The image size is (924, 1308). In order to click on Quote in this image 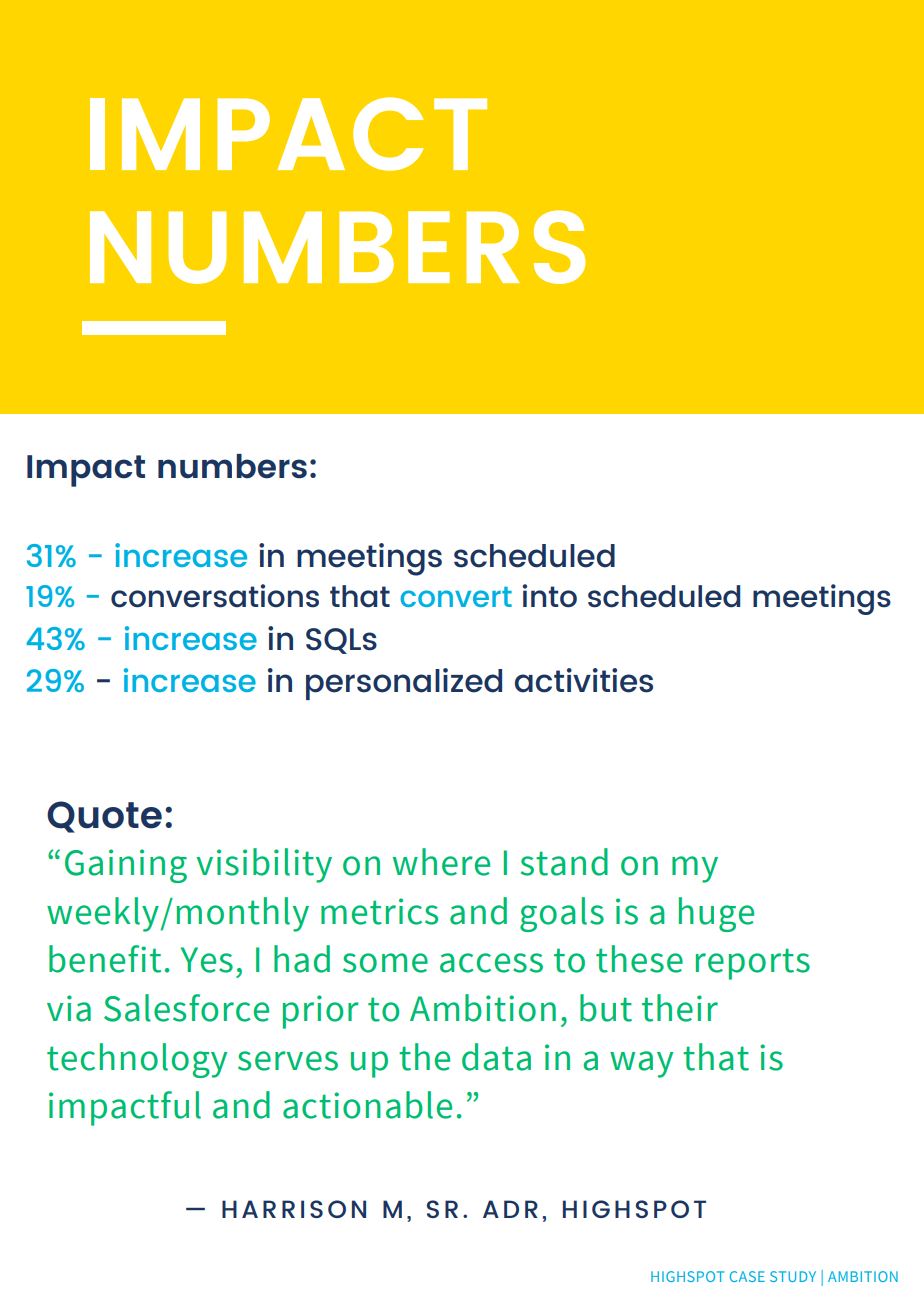, I will do `click(104, 817)`.
